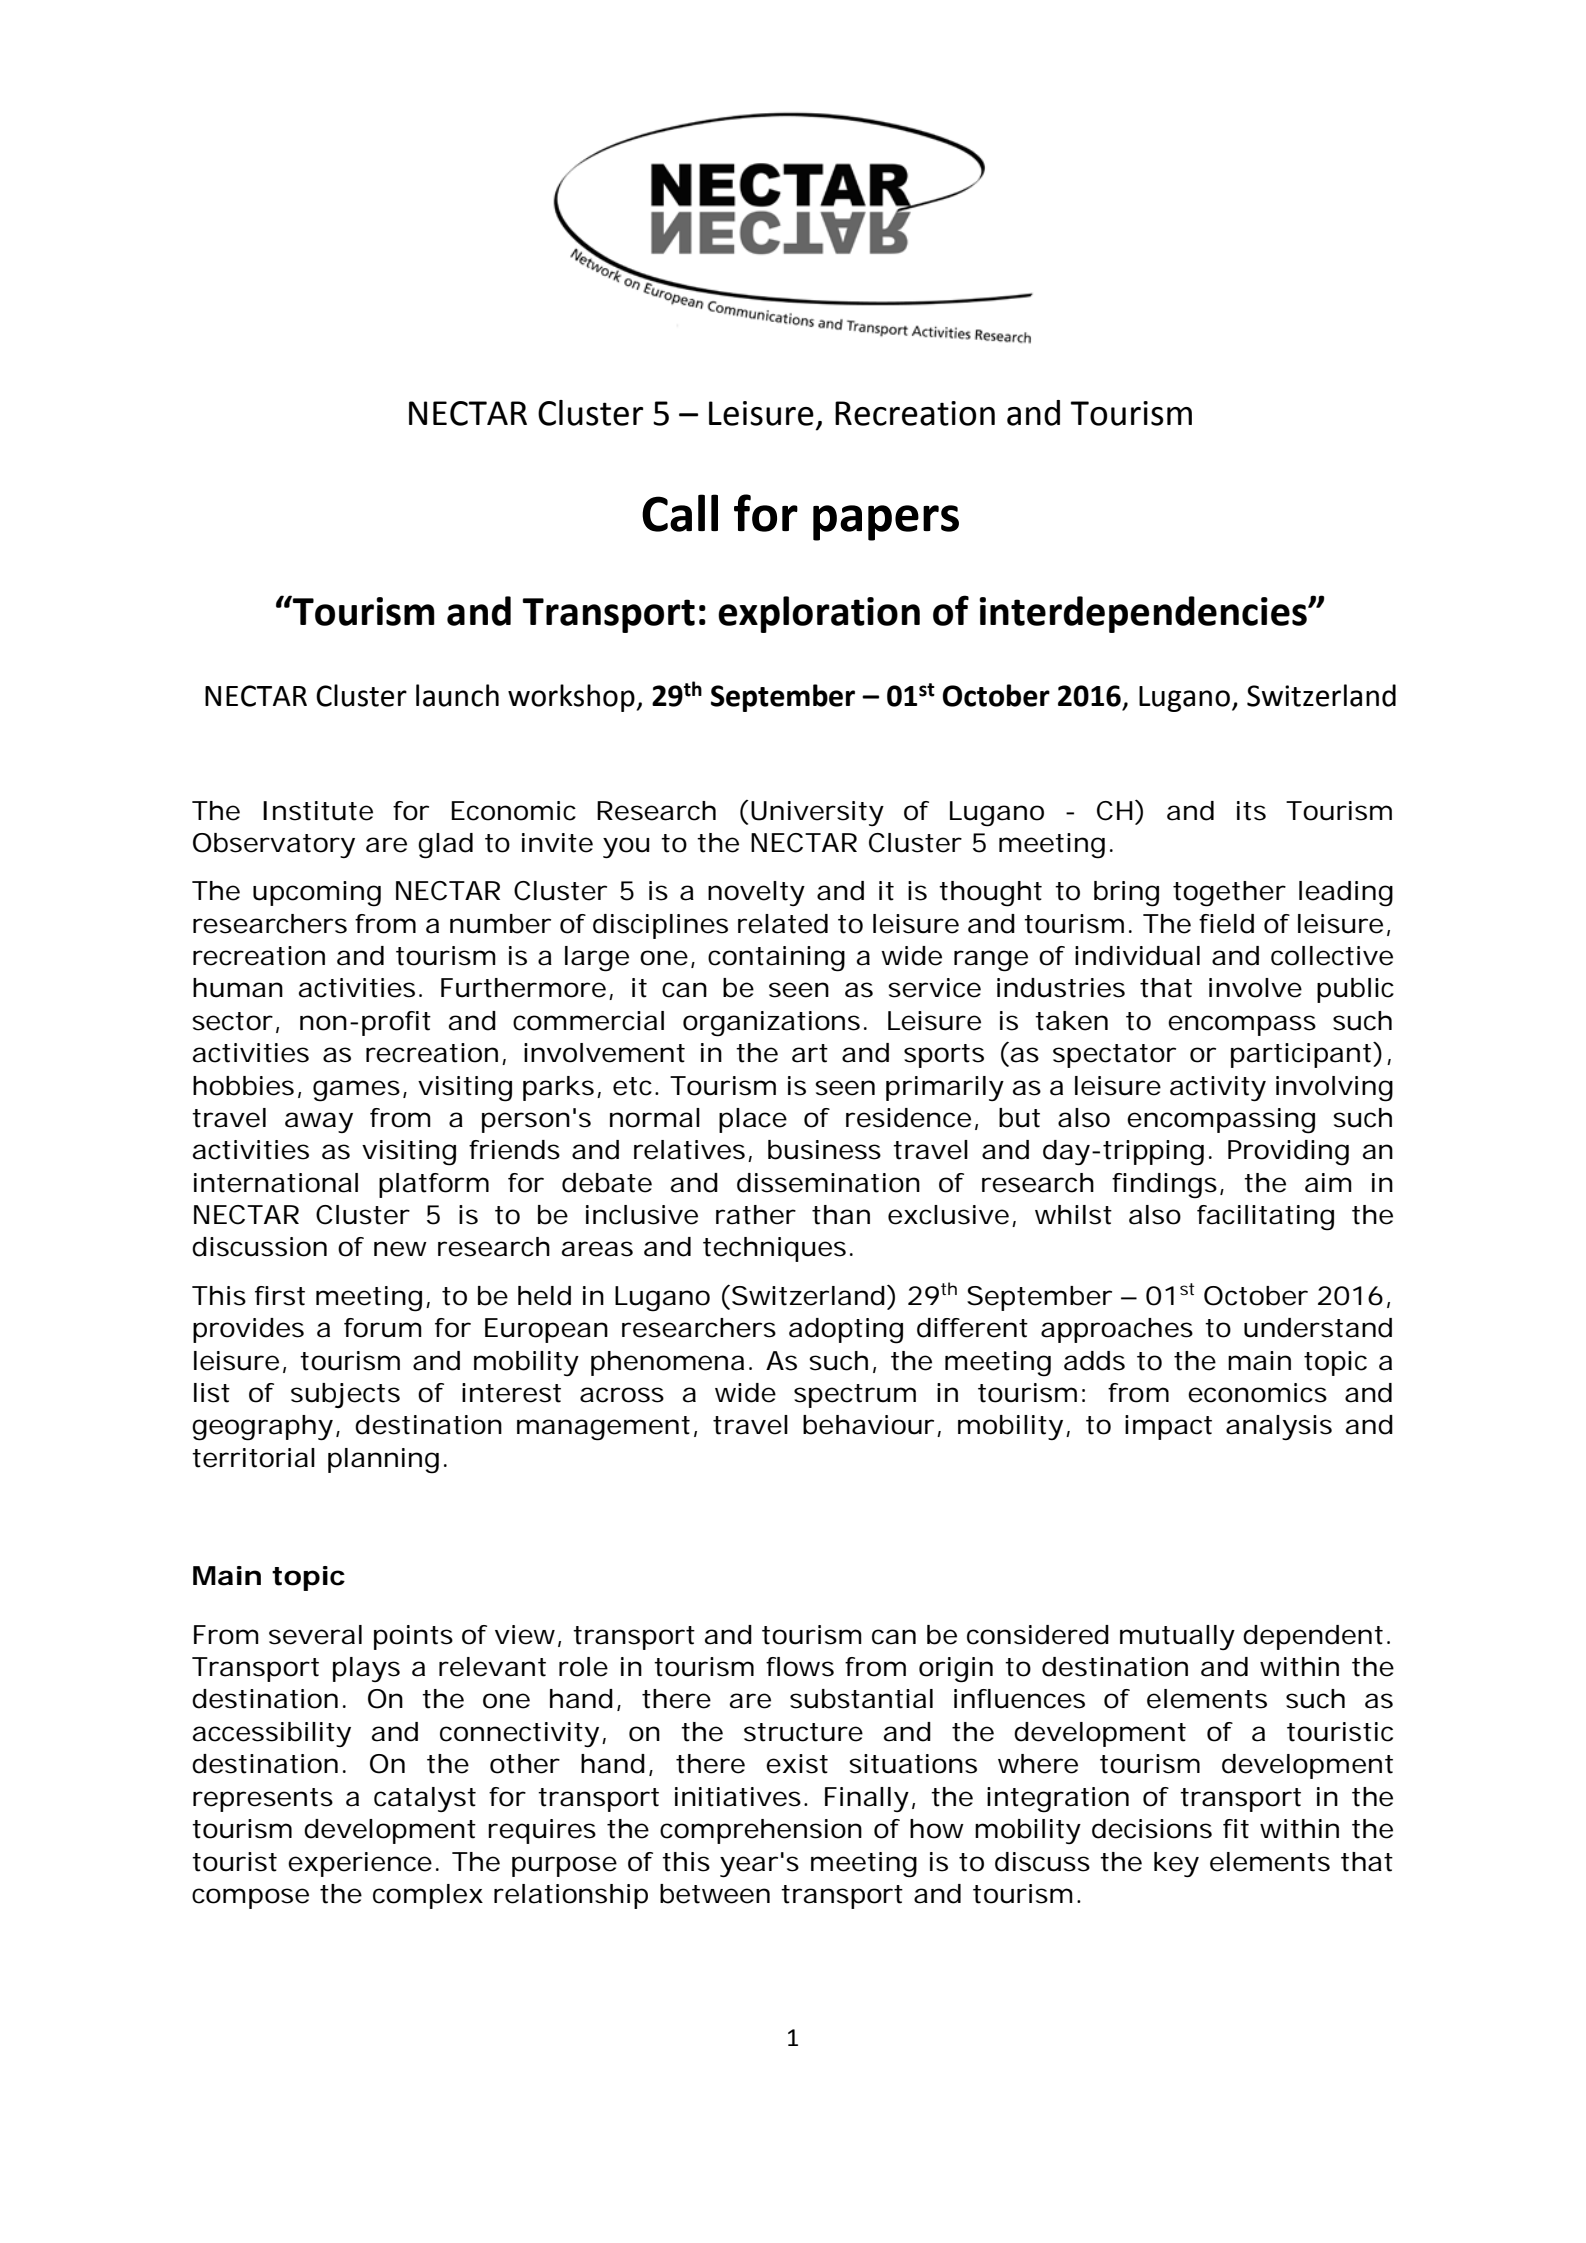 Image resolution: width=1586 pixels, height=2243 pixels. I want to click on comprehension, so click(761, 1831).
